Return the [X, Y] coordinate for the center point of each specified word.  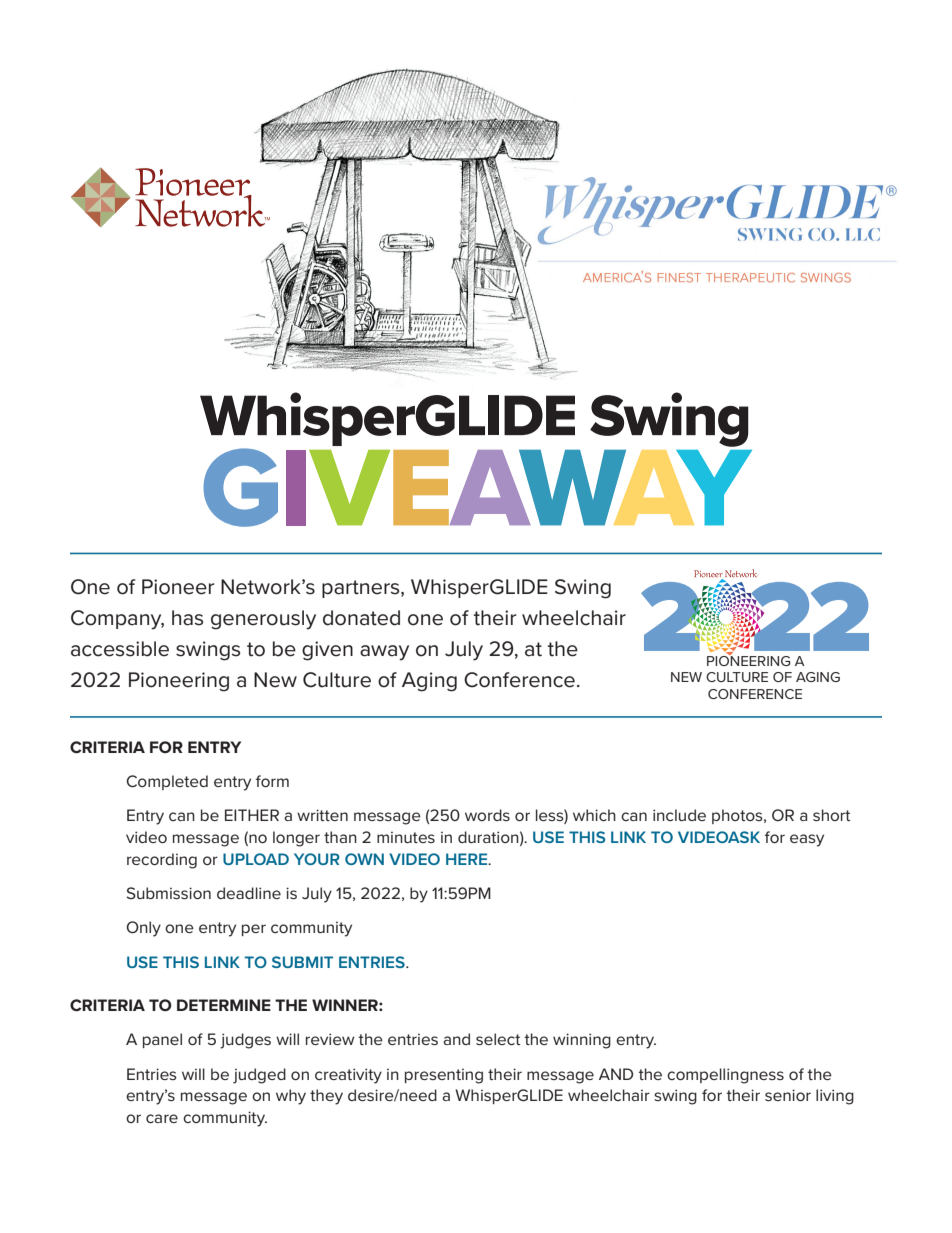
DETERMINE [224, 1005]
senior [788, 1095]
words [487, 815]
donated [361, 618]
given [327, 651]
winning [582, 1041]
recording [162, 861]
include [679, 815]
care [162, 1118]
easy [807, 840]
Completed [167, 782]
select [498, 1039]
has [187, 618]
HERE [468, 859]
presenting [444, 1076]
